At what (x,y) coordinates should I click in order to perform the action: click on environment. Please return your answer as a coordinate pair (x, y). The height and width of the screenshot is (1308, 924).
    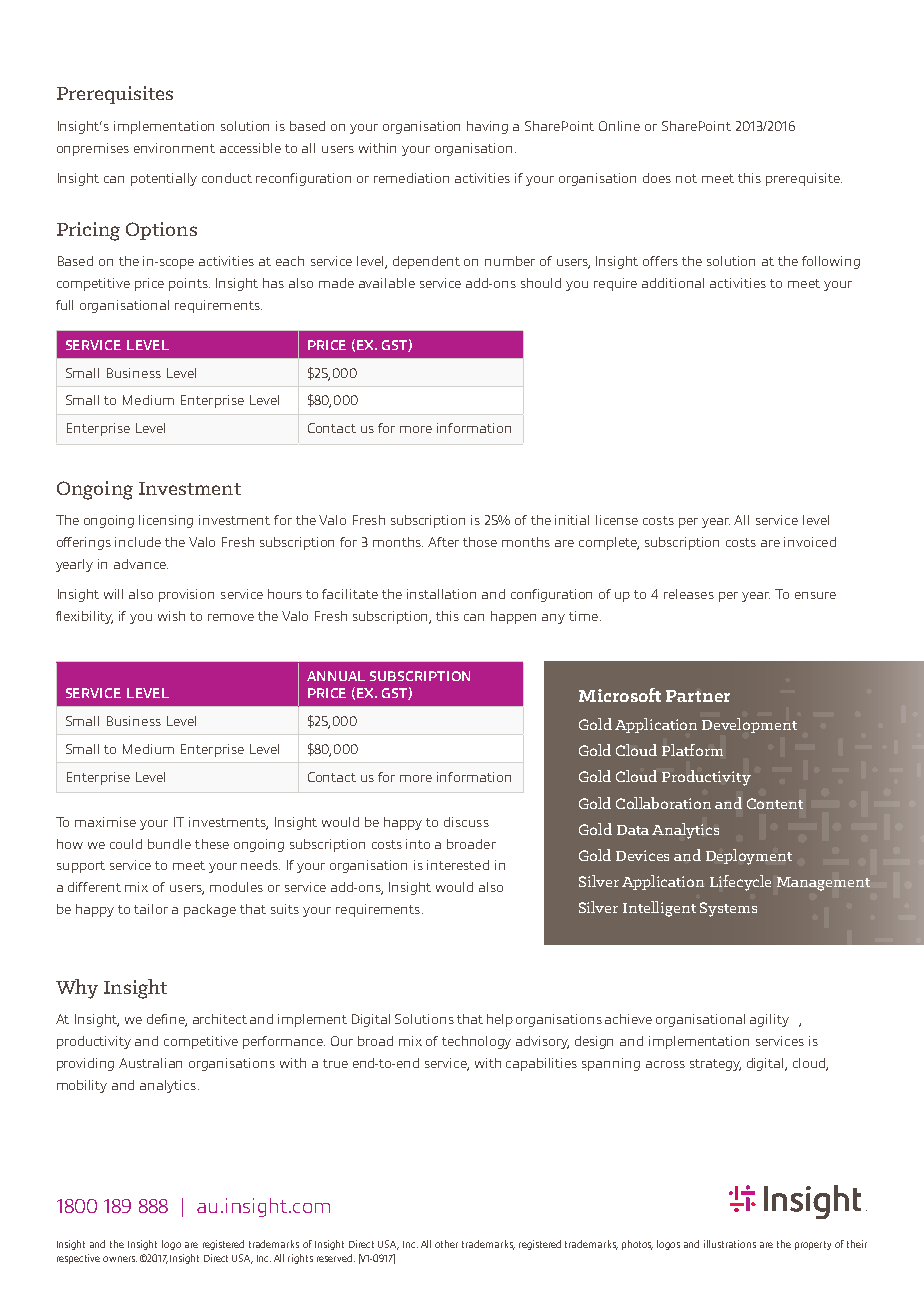
    Looking at the image, I should click on (174, 148).
